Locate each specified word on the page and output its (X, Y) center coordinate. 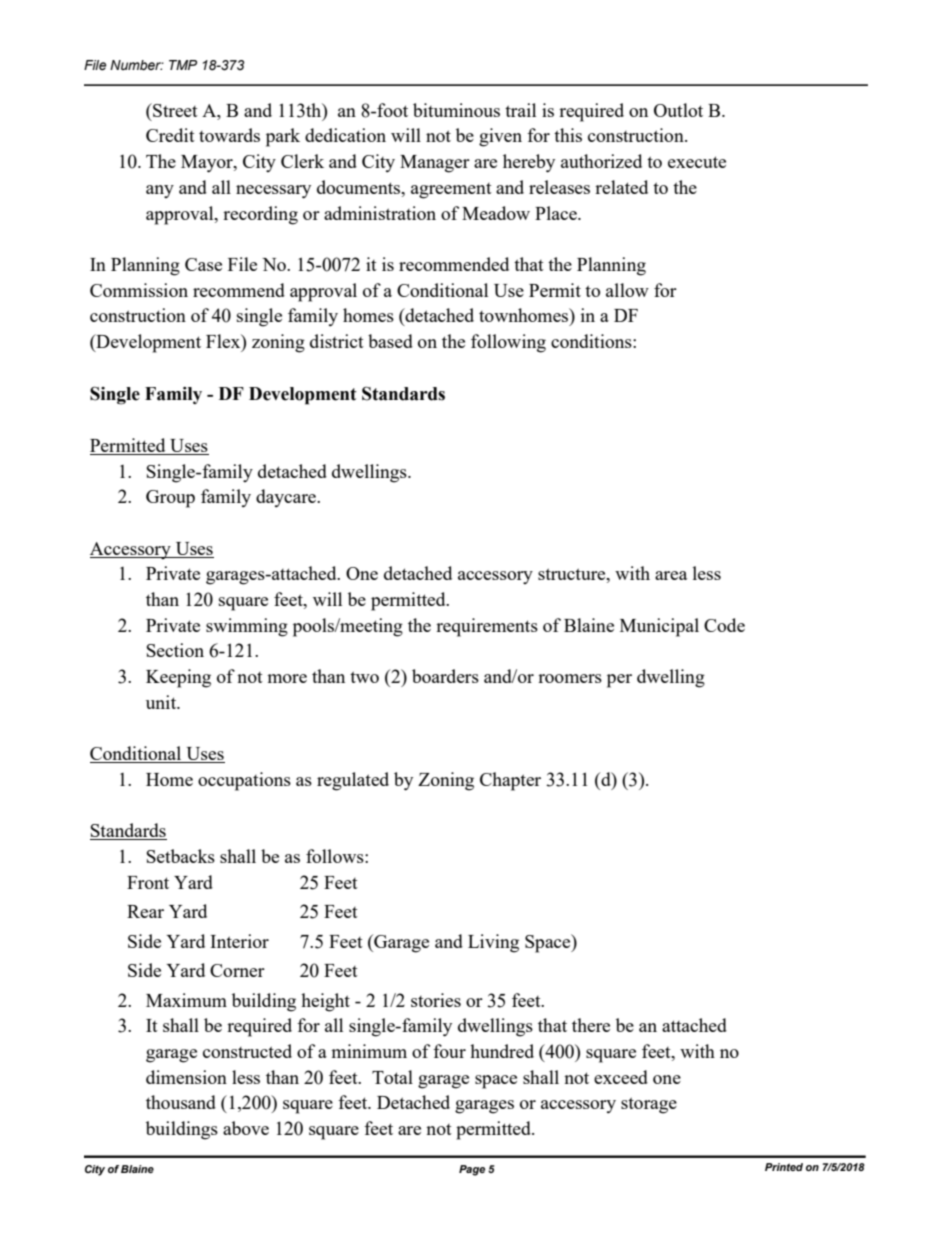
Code (724, 625)
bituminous (456, 110)
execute (697, 162)
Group (170, 499)
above (246, 1128)
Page (472, 1170)
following (508, 343)
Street (174, 110)
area (671, 575)
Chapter (510, 781)
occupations (244, 781)
